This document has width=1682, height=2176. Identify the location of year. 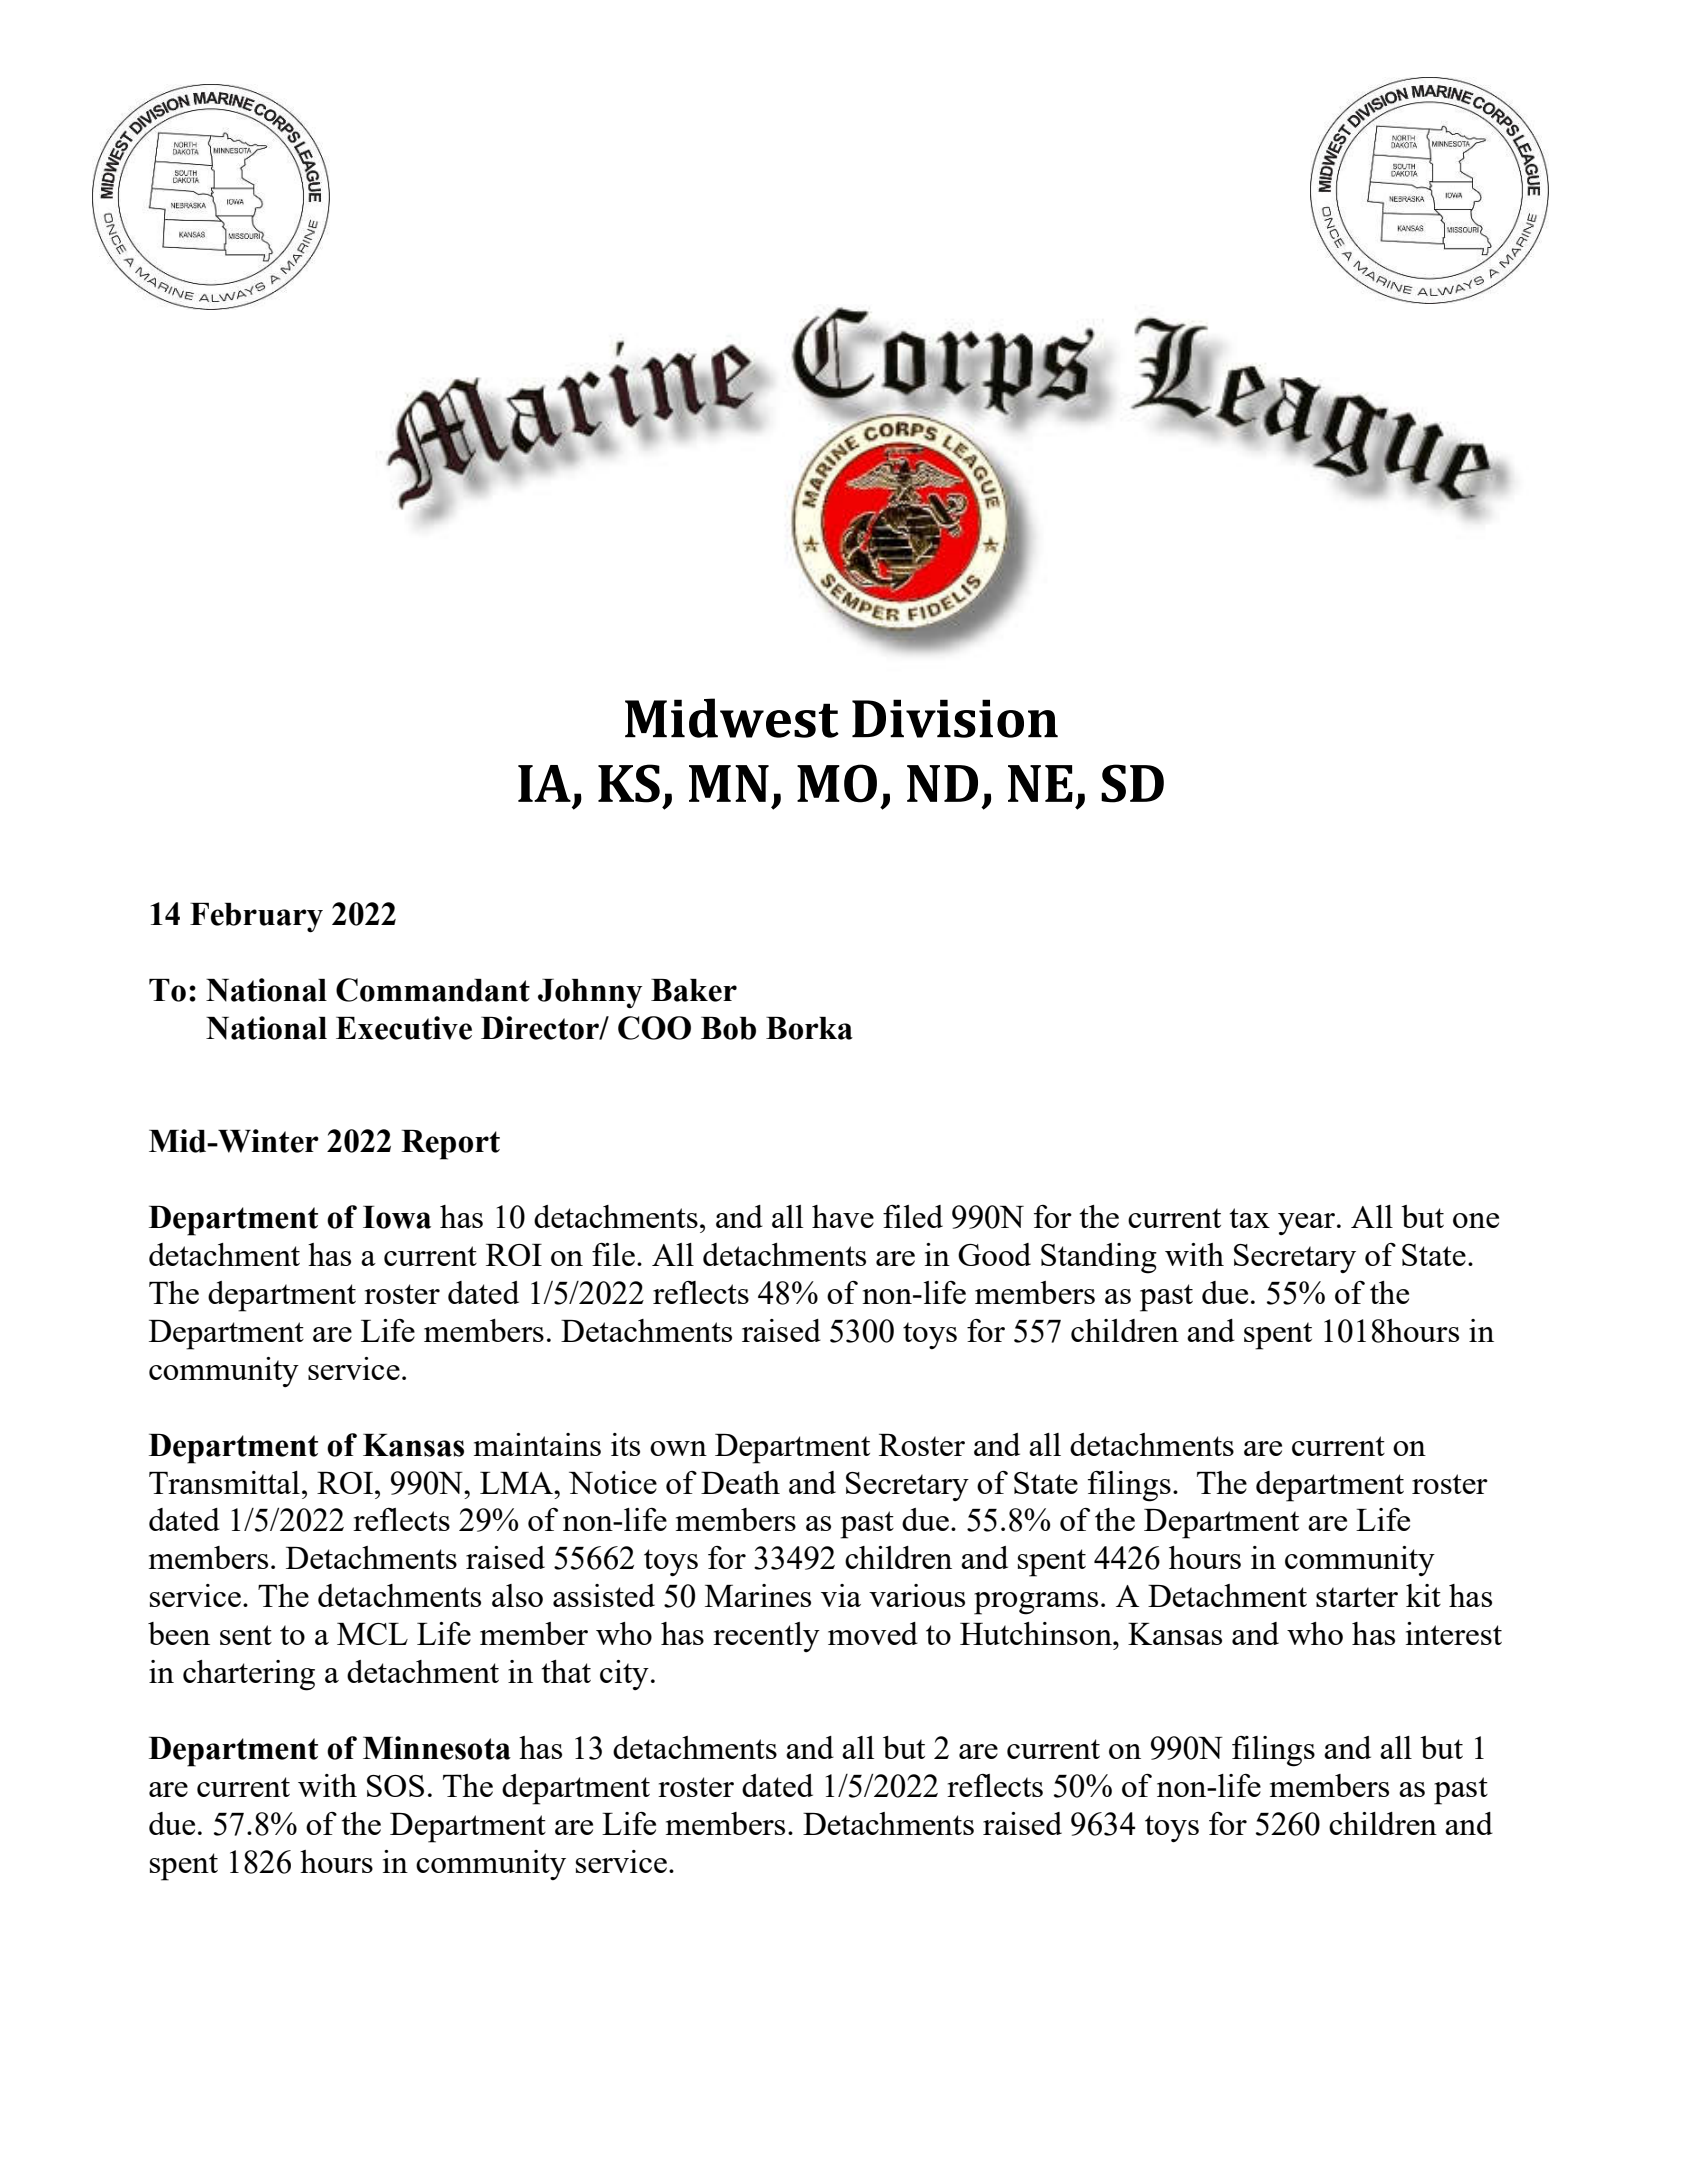
(1308, 1224).
